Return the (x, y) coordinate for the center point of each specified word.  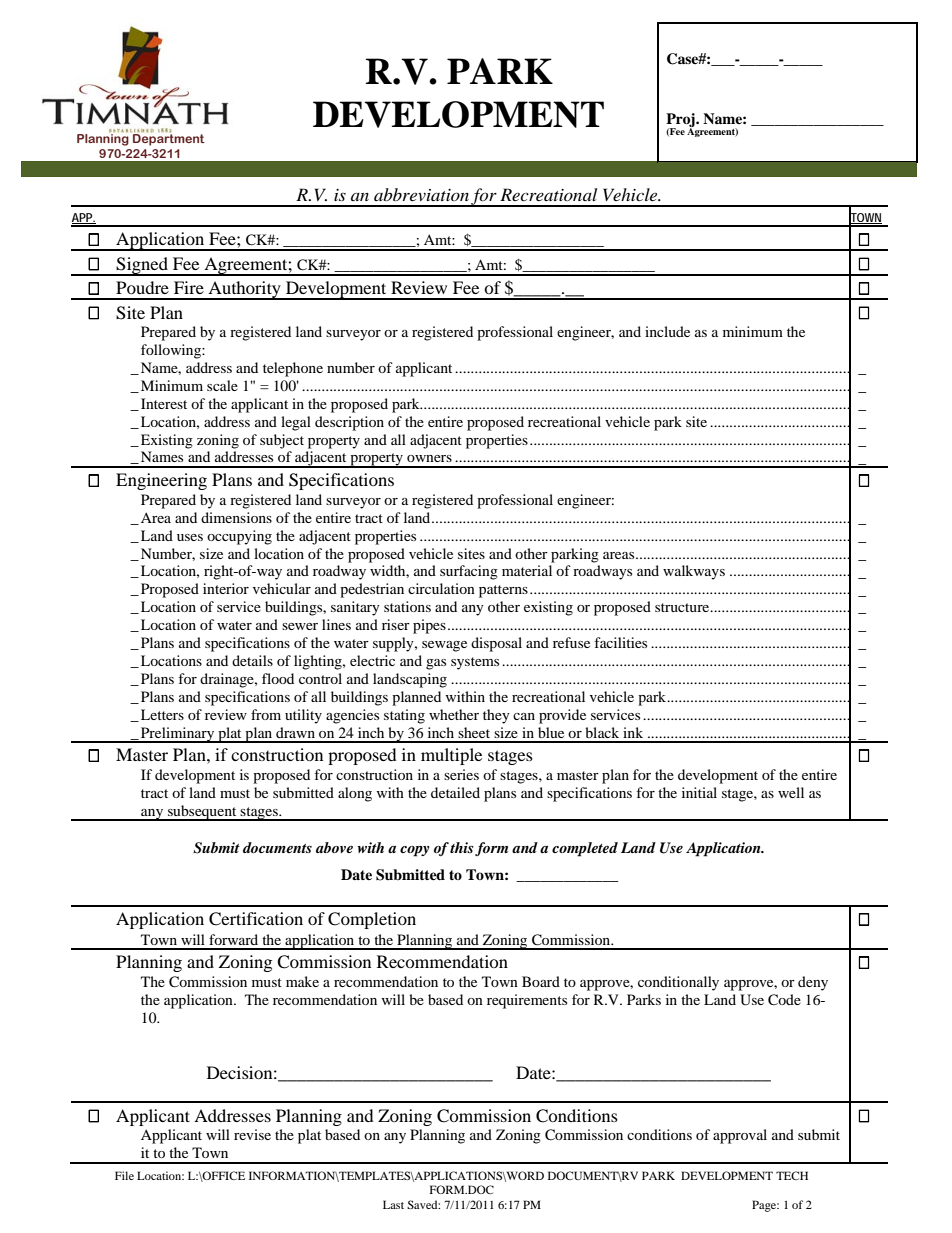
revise (252, 1134)
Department (169, 139)
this (463, 849)
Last (393, 1204)
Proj (681, 121)
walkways (694, 572)
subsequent (202, 813)
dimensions (236, 517)
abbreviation (421, 194)
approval (740, 1136)
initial (699, 792)
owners (429, 458)
